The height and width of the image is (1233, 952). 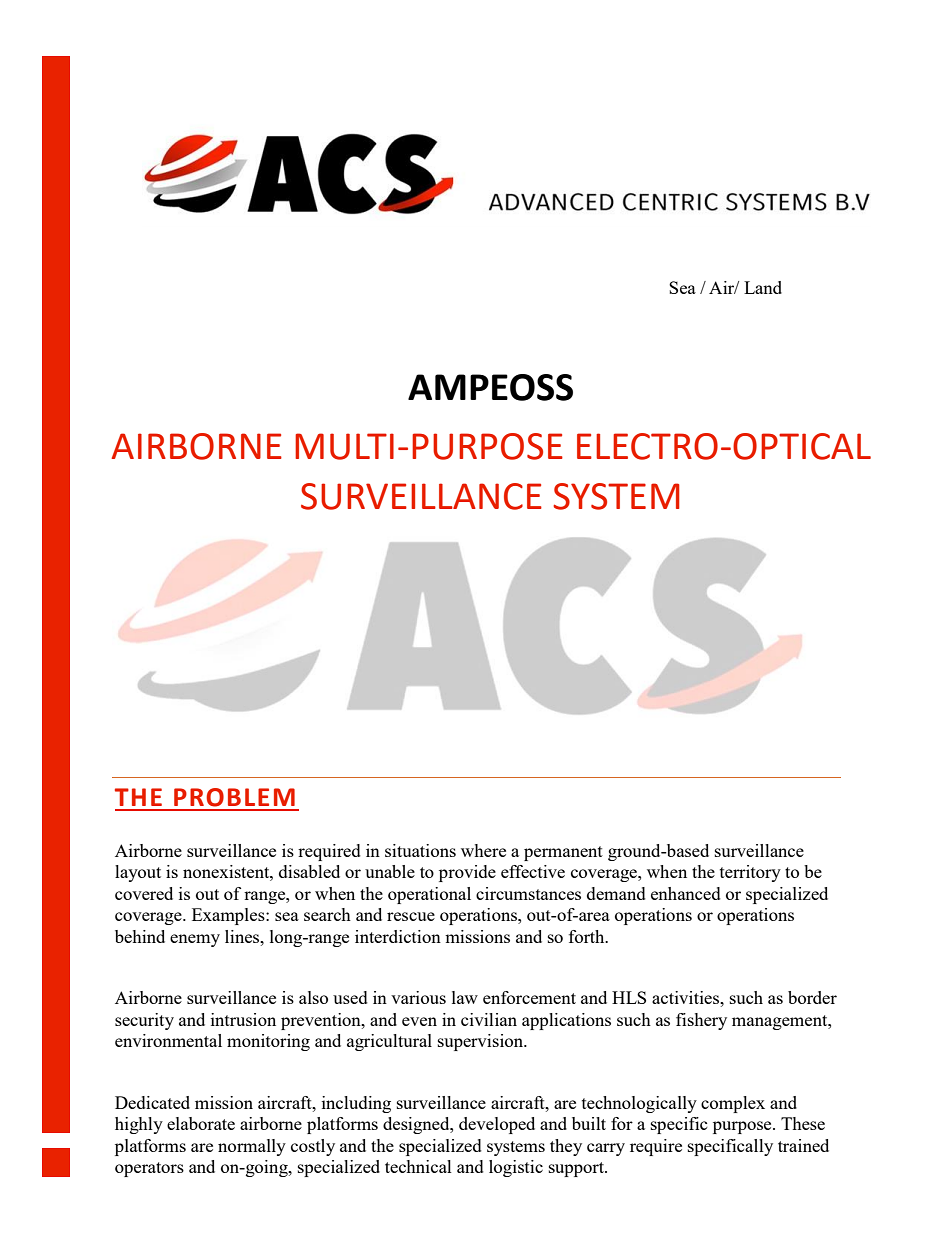 What do you see at coordinates (252, 1147) in the image?
I see `normally` at bounding box center [252, 1147].
